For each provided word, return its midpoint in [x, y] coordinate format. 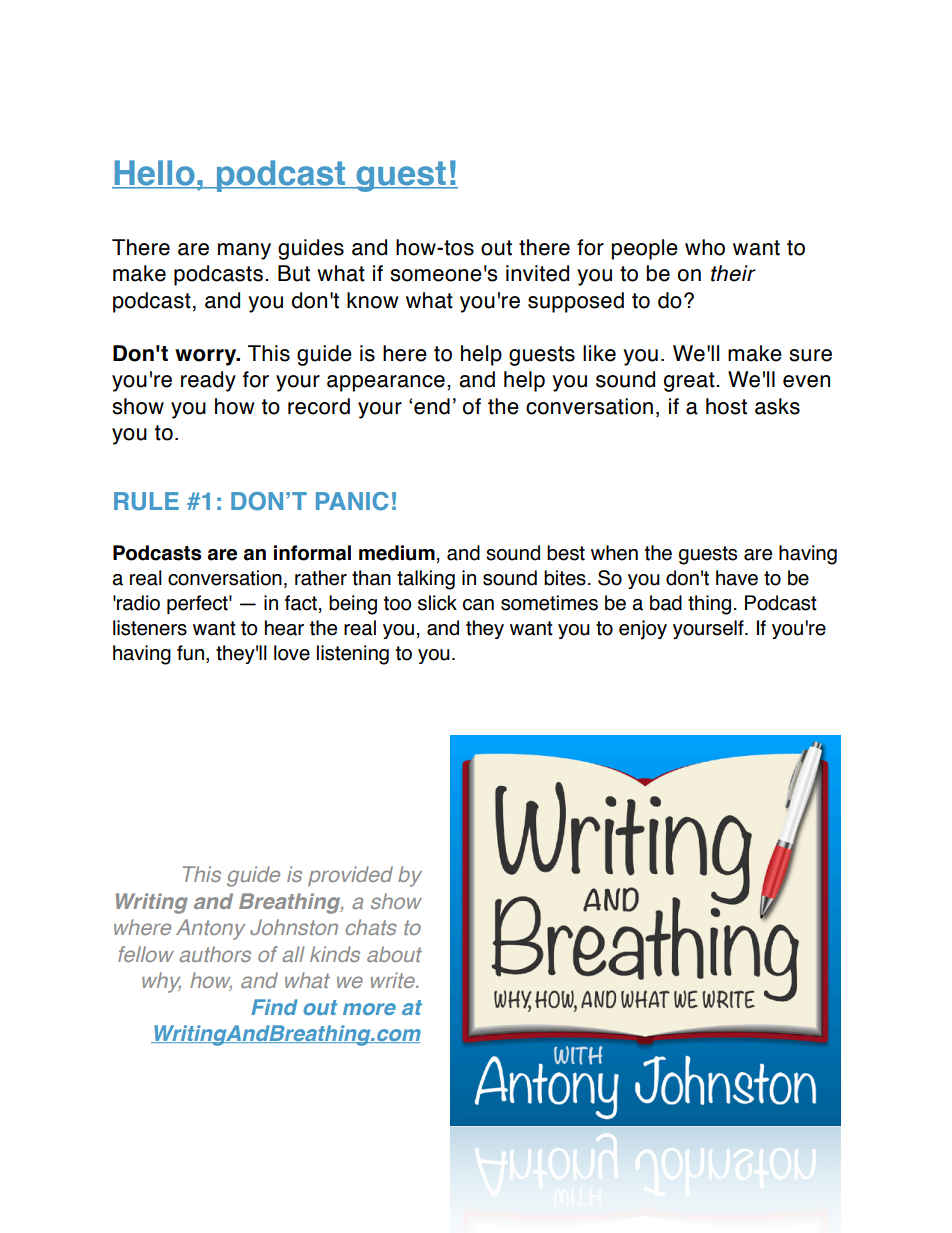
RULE [146, 501]
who [705, 247]
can [478, 605]
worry [207, 357]
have [737, 578]
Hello [154, 174]
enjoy [643, 630]
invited [537, 273]
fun [190, 653]
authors [215, 954]
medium [397, 553]
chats [371, 927]
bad [666, 603]
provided [350, 876]
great [690, 382]
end [432, 406]
